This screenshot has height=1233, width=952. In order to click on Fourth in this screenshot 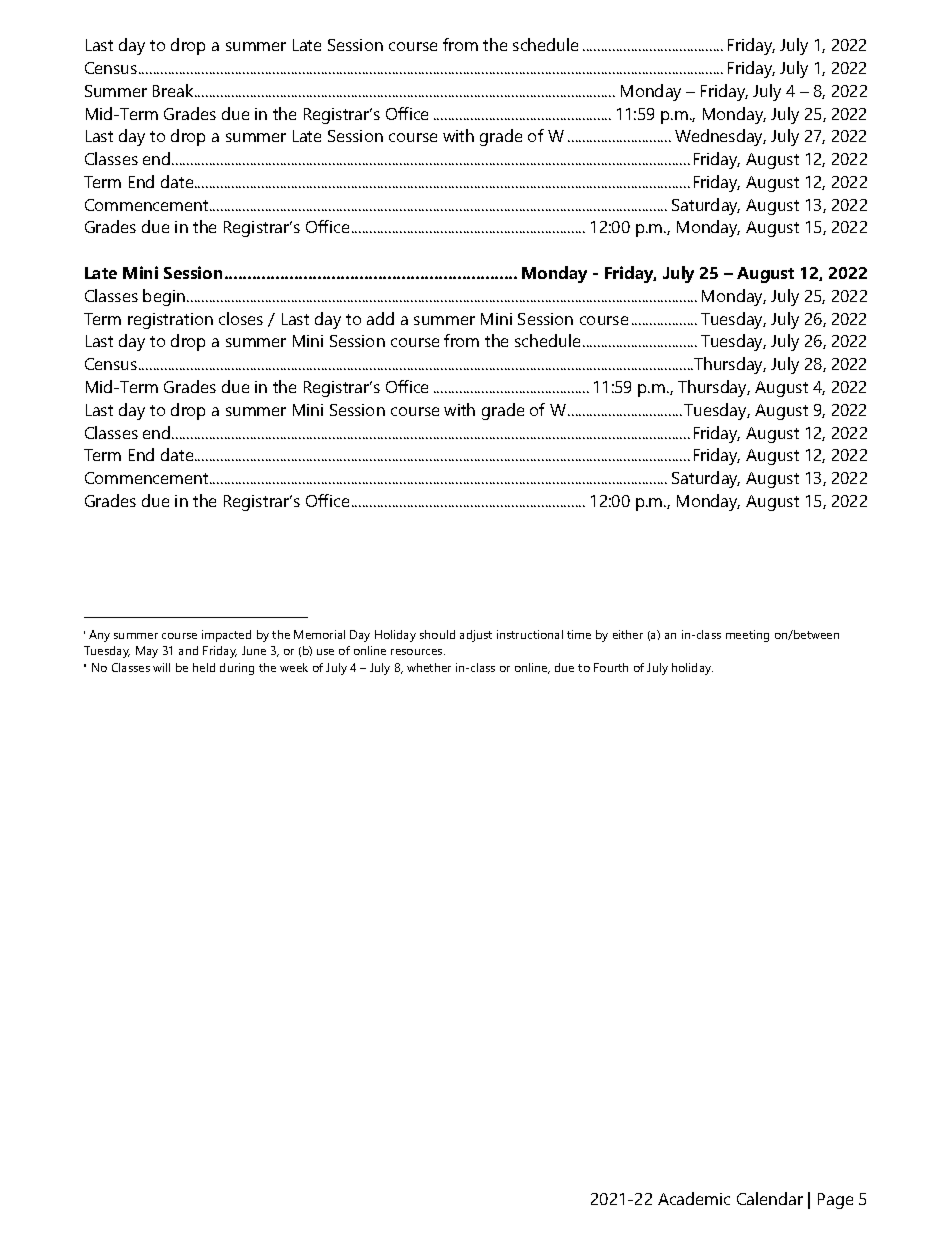, I will do `click(611, 667)`.
